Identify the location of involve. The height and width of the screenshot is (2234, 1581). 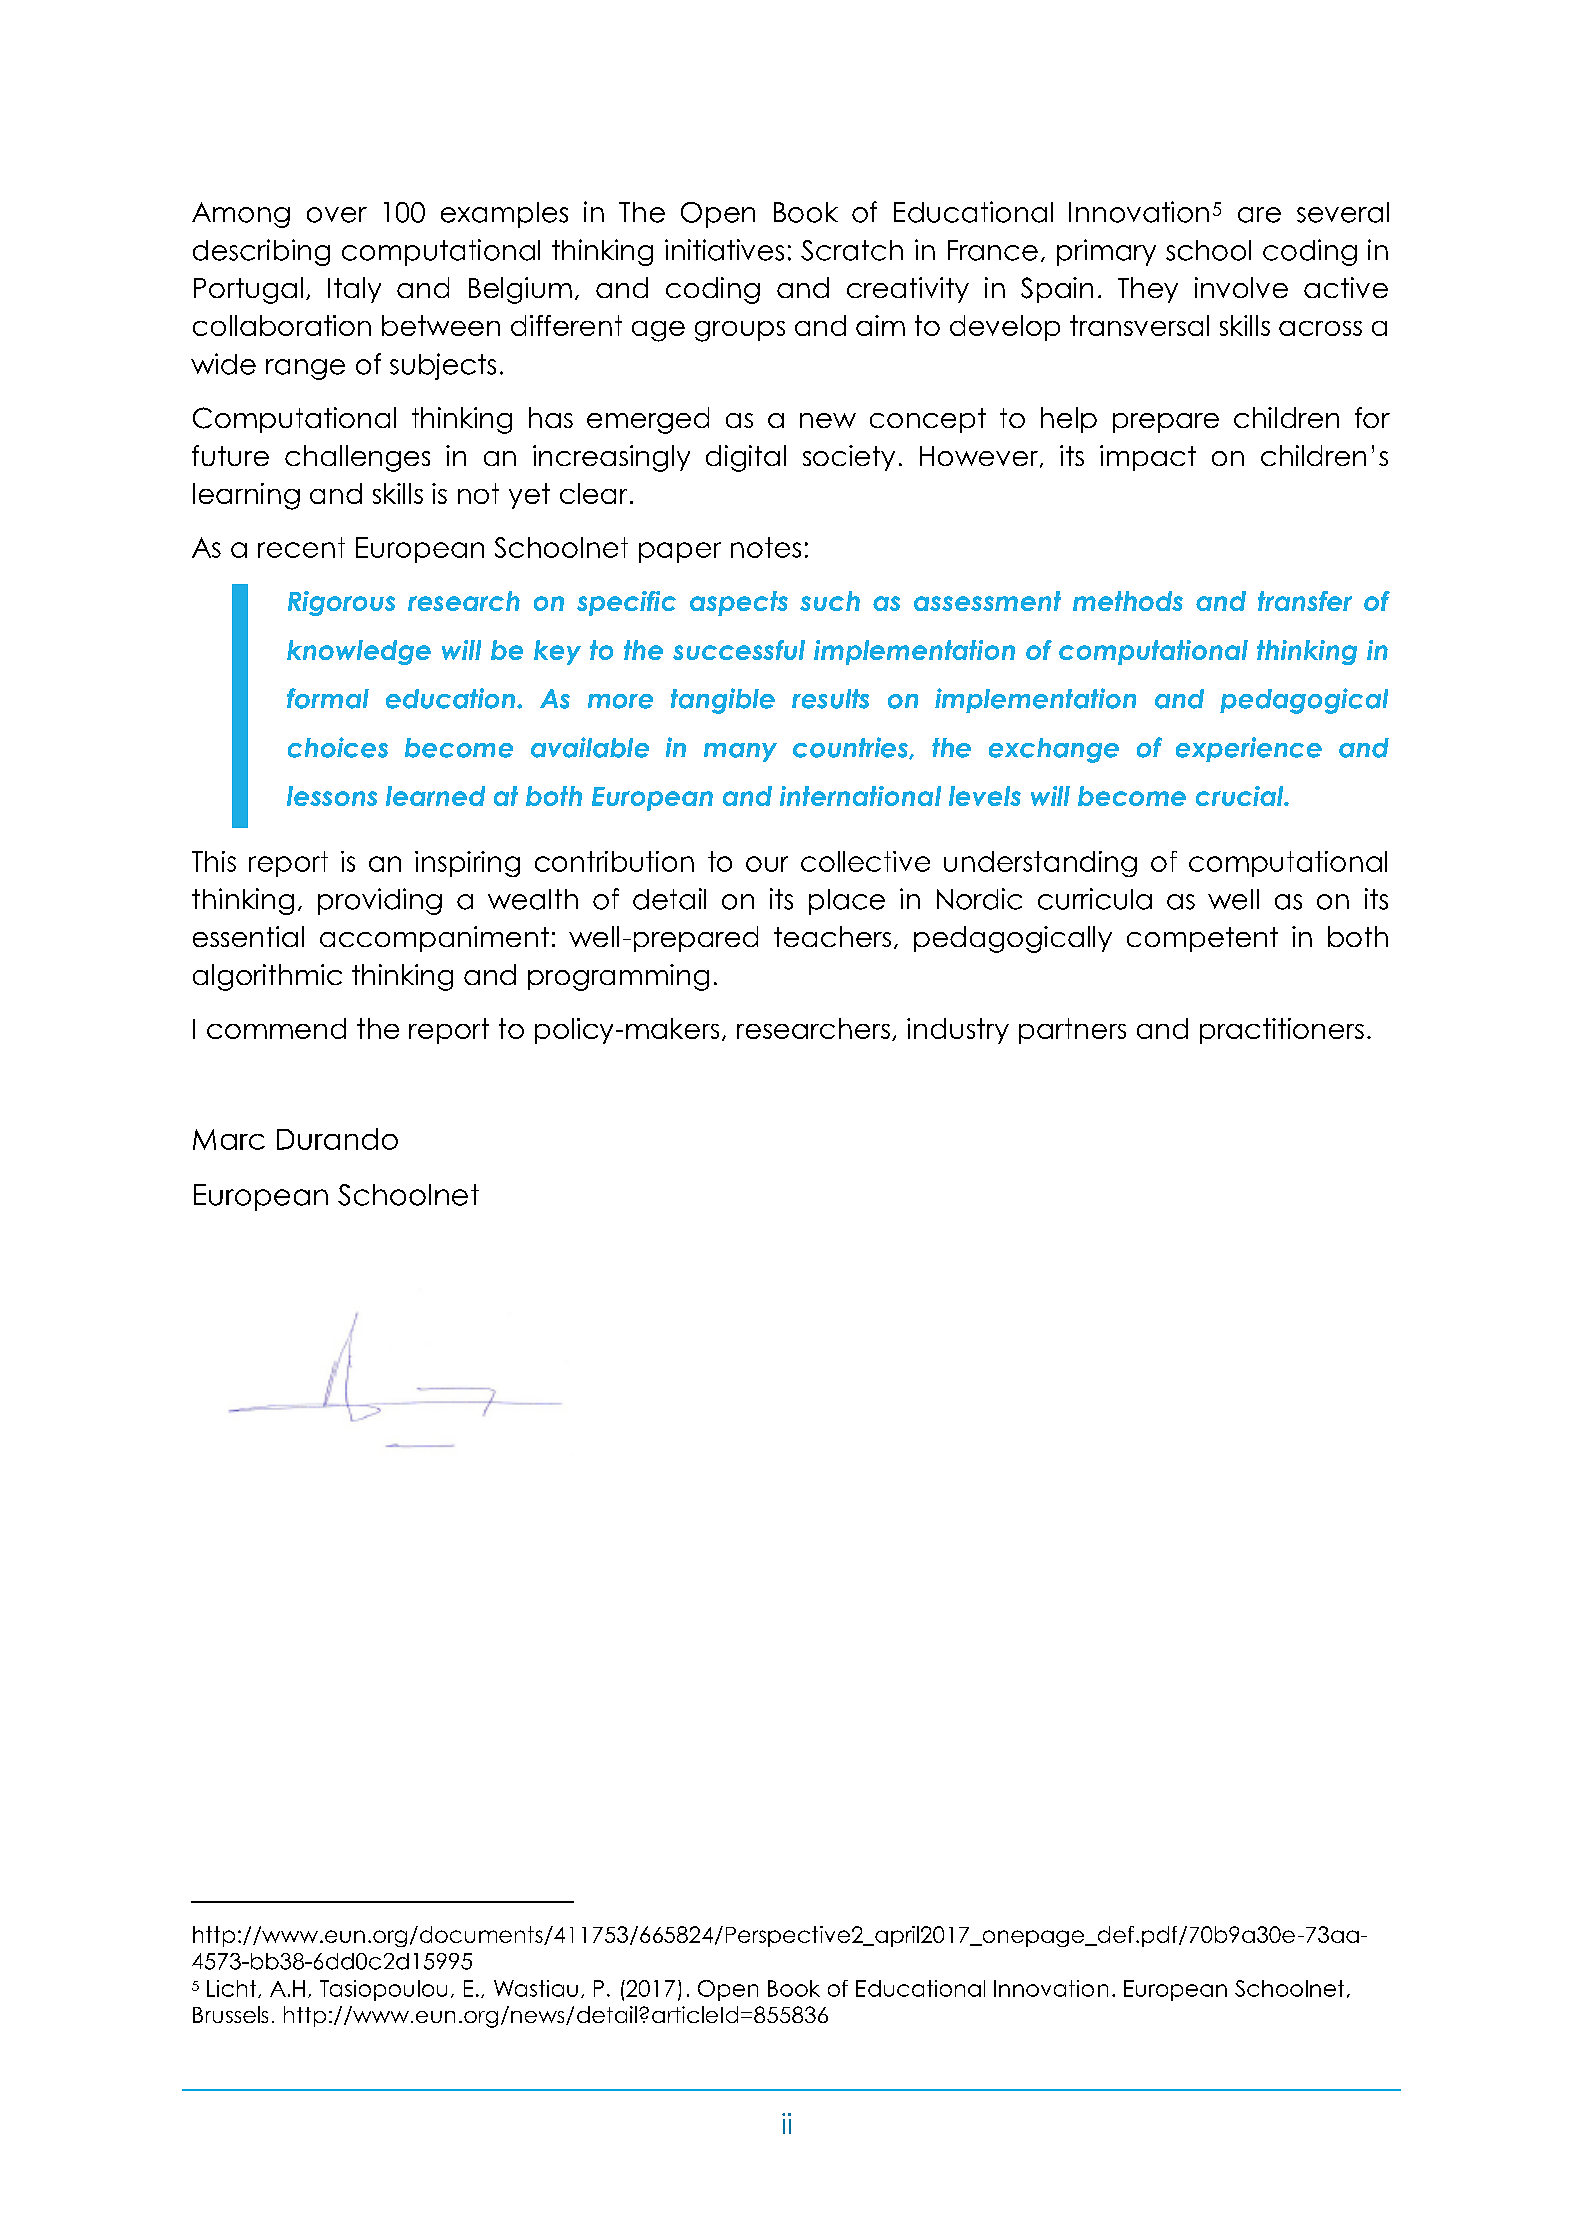
(1241, 287).
